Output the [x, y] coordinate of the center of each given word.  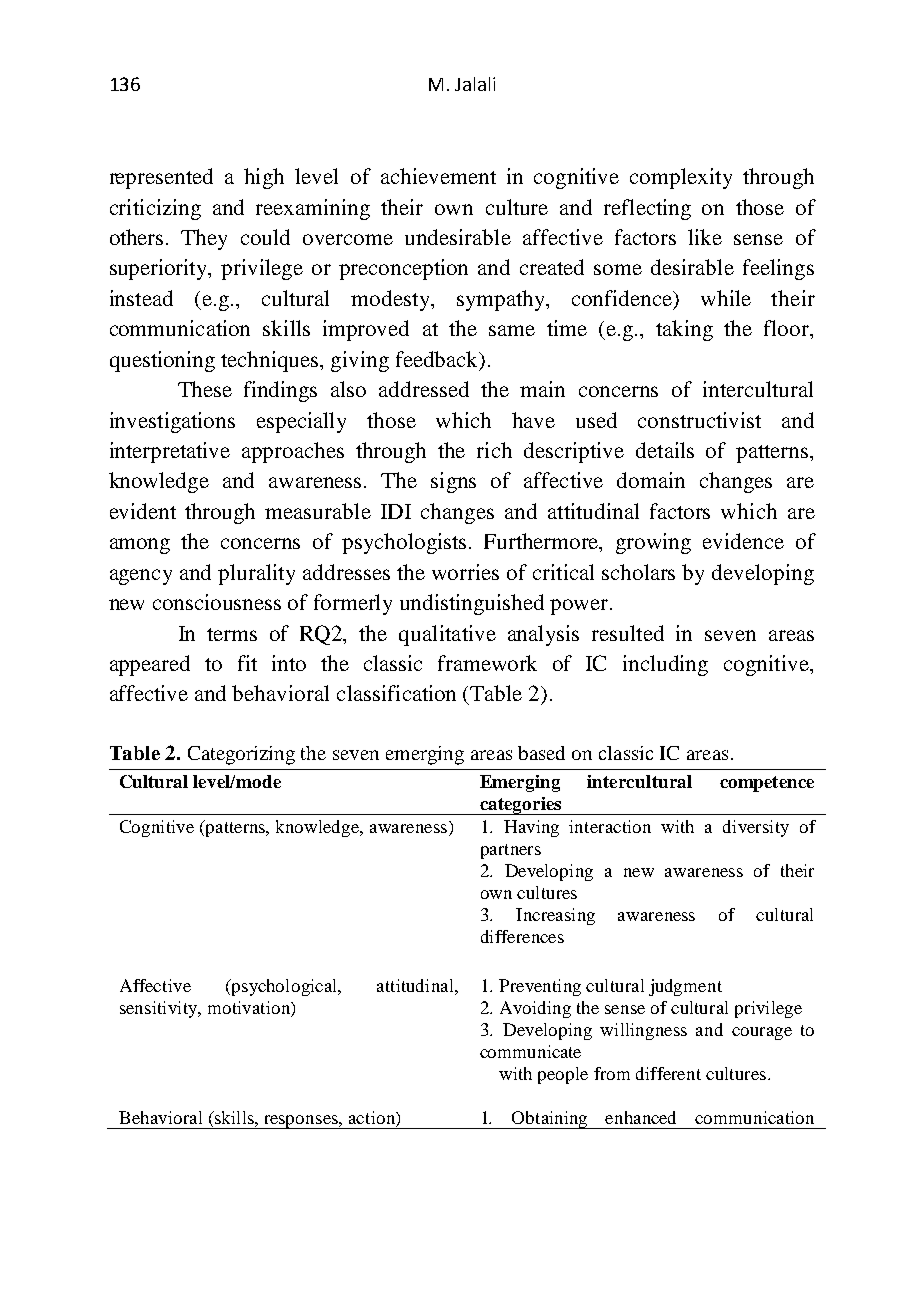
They [204, 239]
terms [232, 634]
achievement [438, 176]
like [705, 237]
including [665, 665]
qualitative [447, 635]
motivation [250, 1007]
